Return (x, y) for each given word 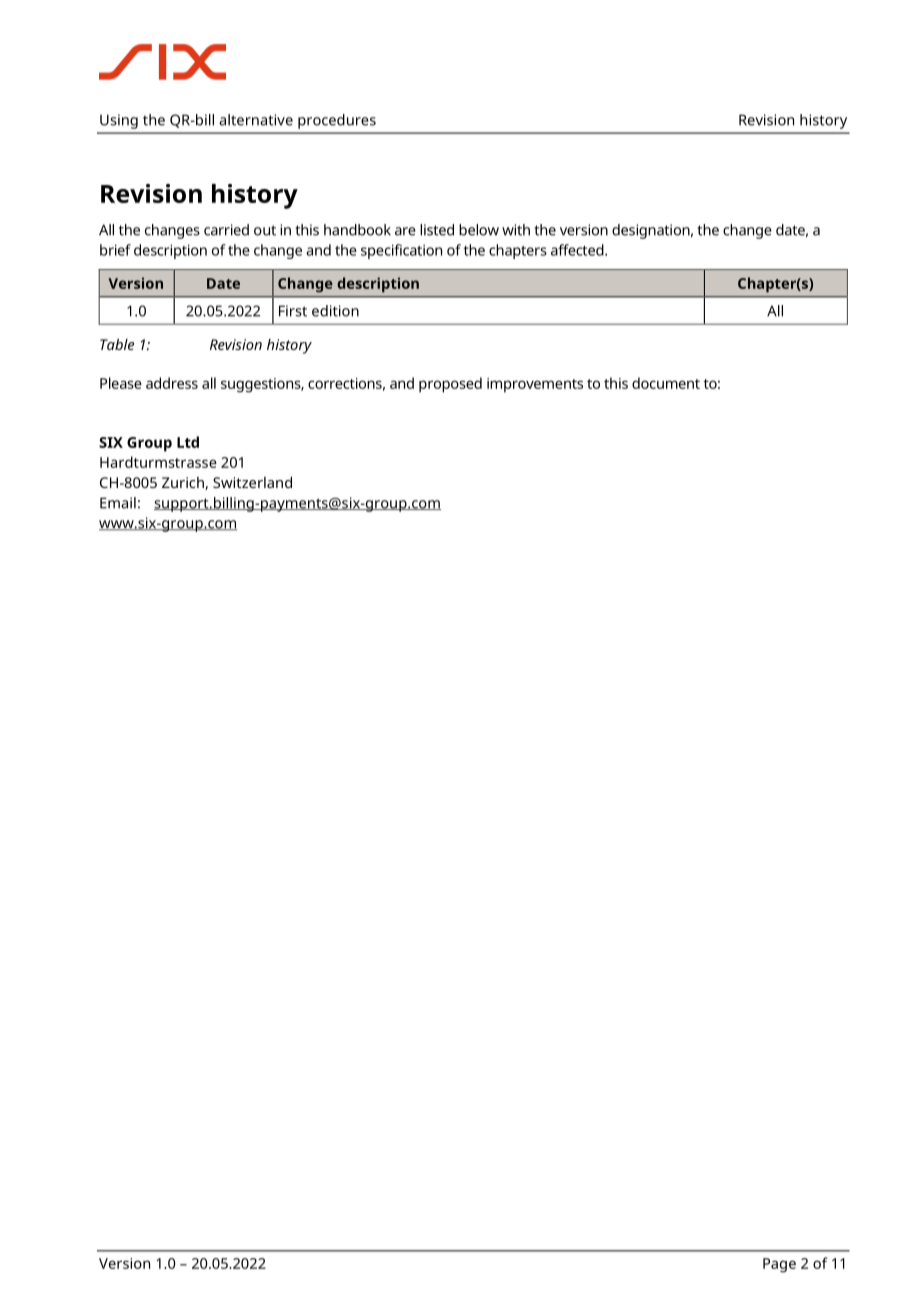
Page (779, 1265)
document (666, 383)
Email (118, 503)
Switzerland (252, 482)
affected (578, 250)
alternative (256, 120)
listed (437, 230)
